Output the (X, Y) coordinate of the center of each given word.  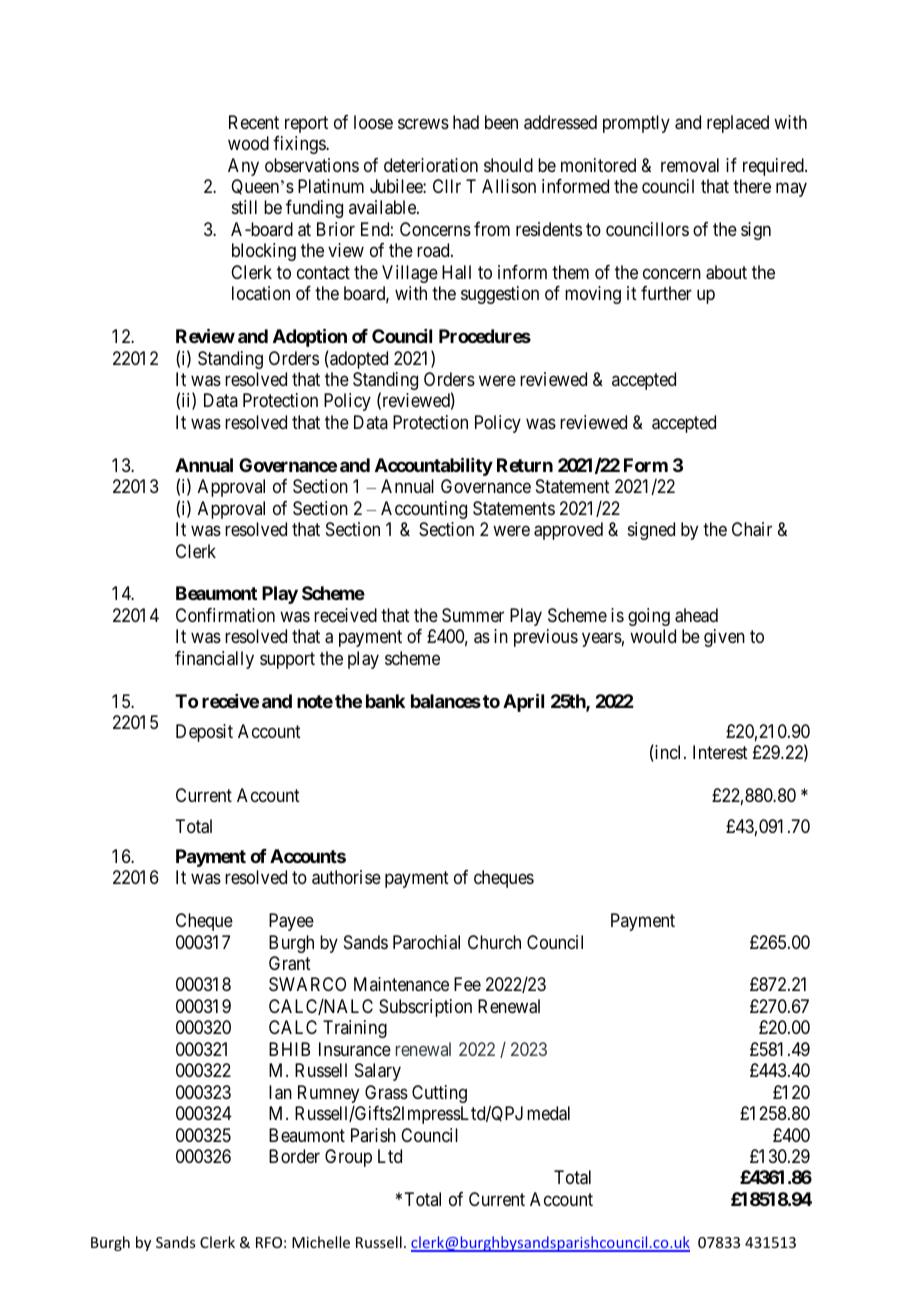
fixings (300, 145)
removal (690, 165)
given (724, 638)
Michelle (321, 1242)
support (287, 660)
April (523, 702)
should (508, 165)
